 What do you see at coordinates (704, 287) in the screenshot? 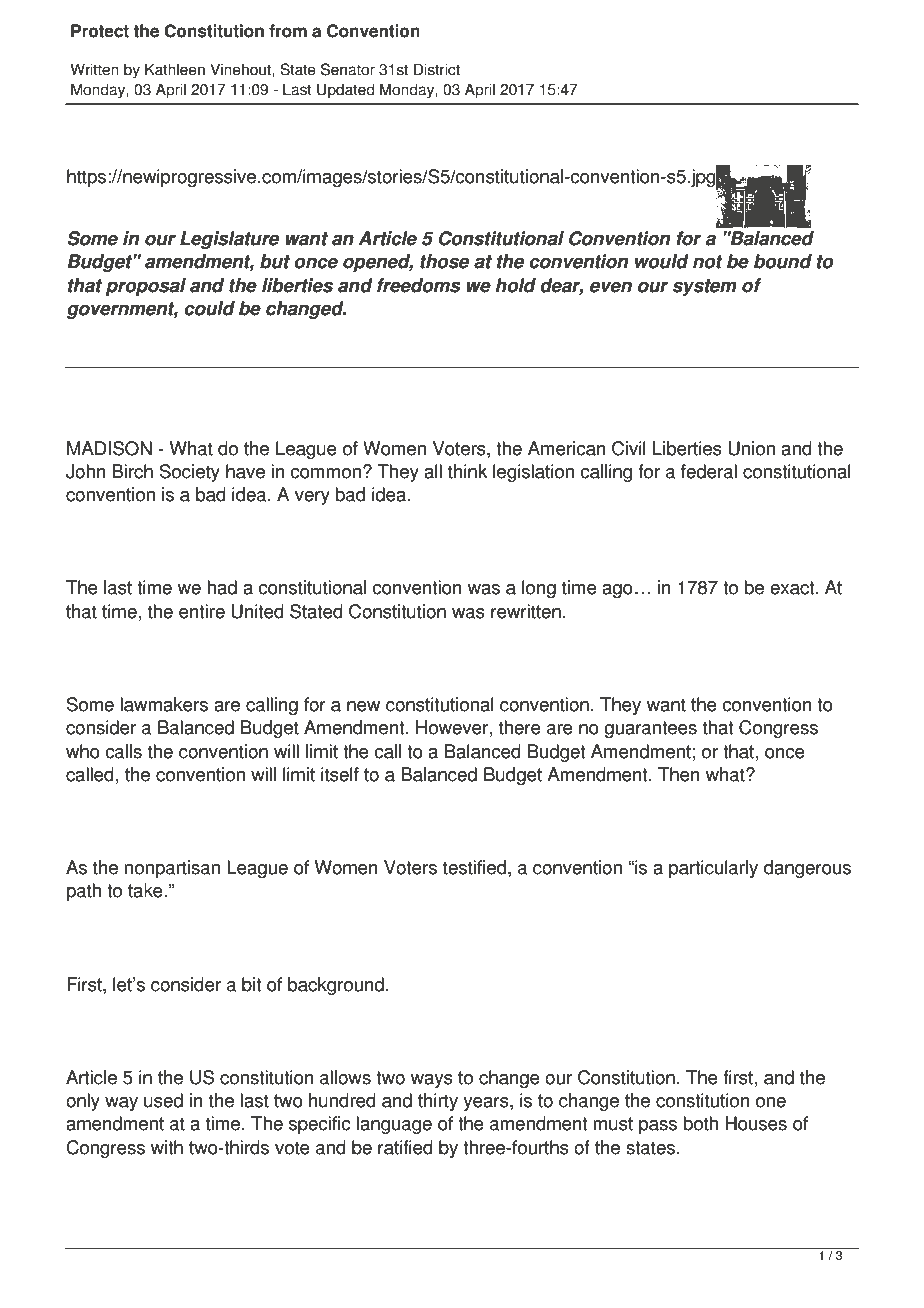
I see `system` at bounding box center [704, 287].
